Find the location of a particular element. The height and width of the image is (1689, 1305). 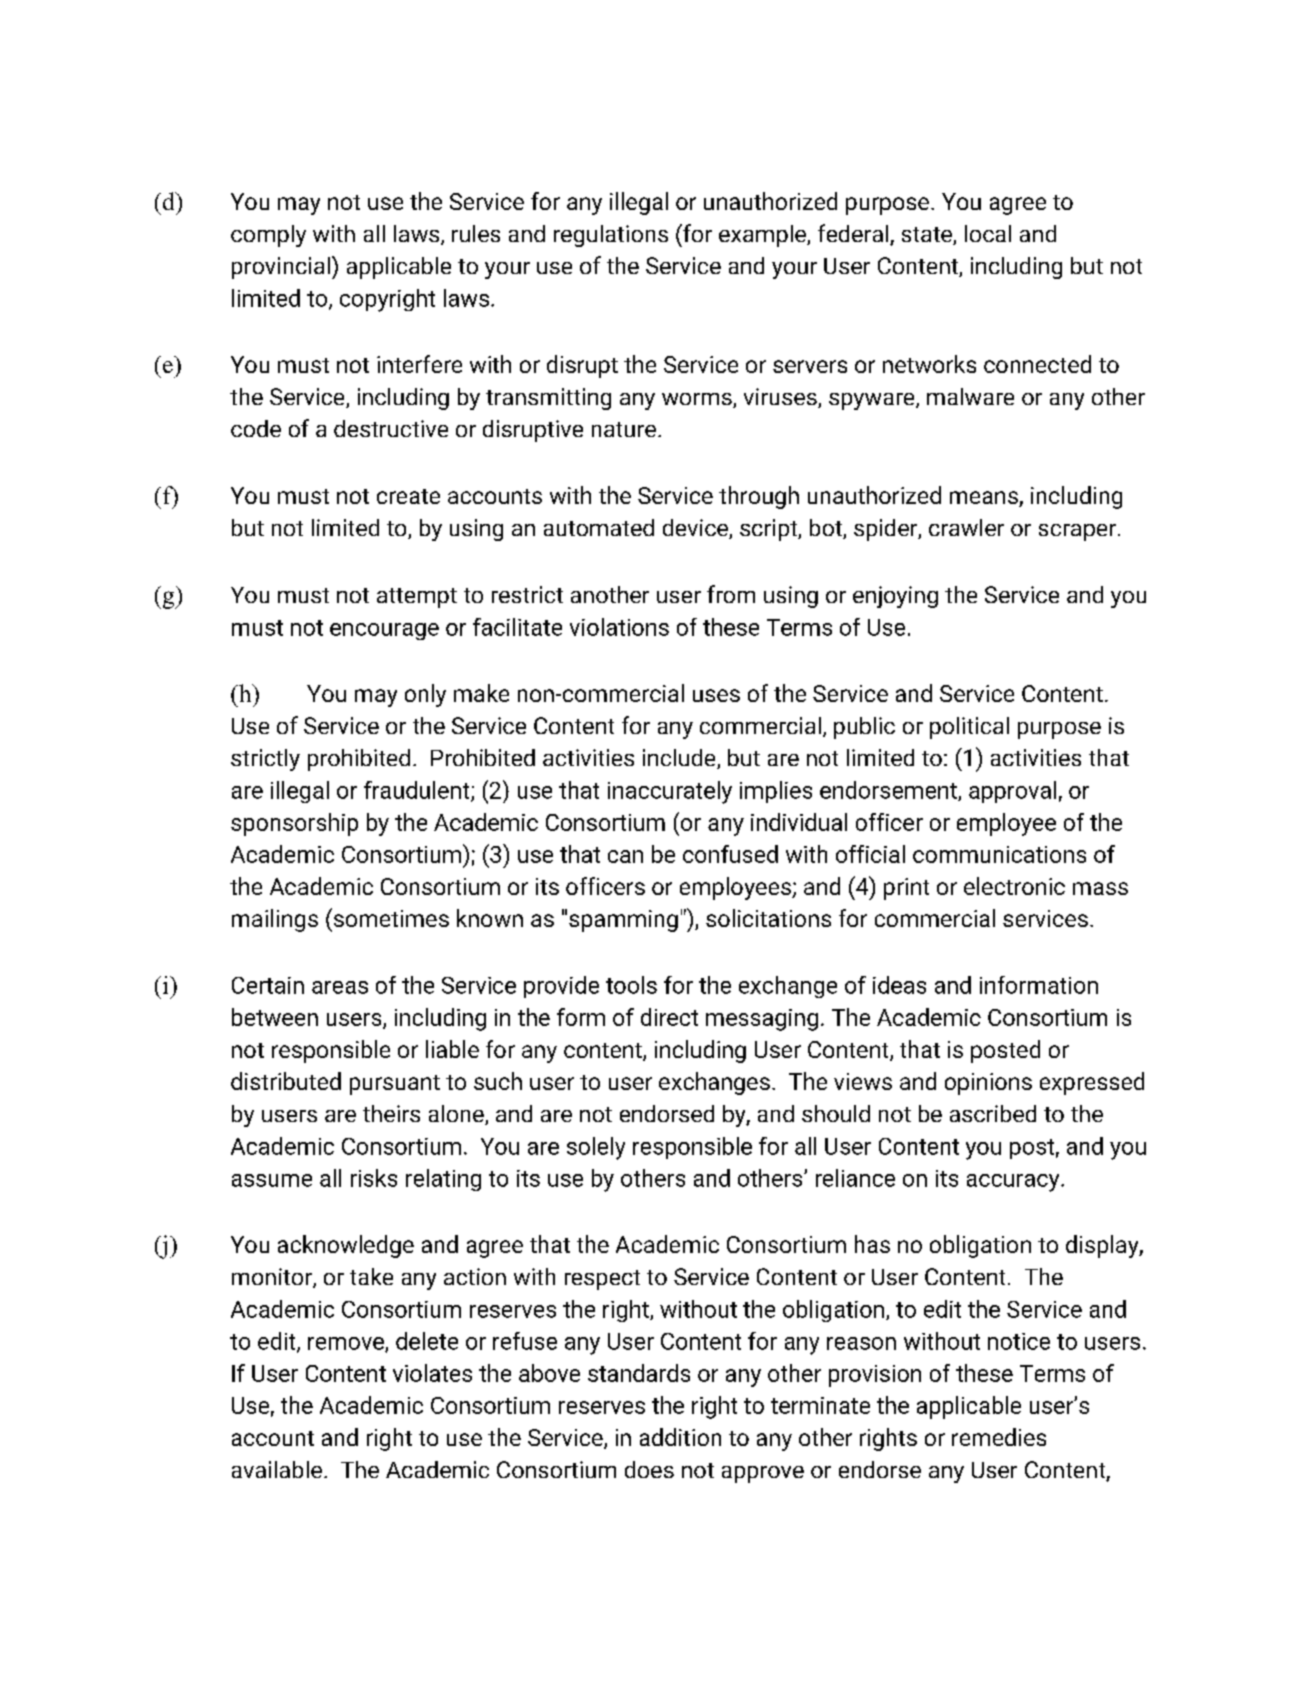

encourage is located at coordinates (384, 631).
